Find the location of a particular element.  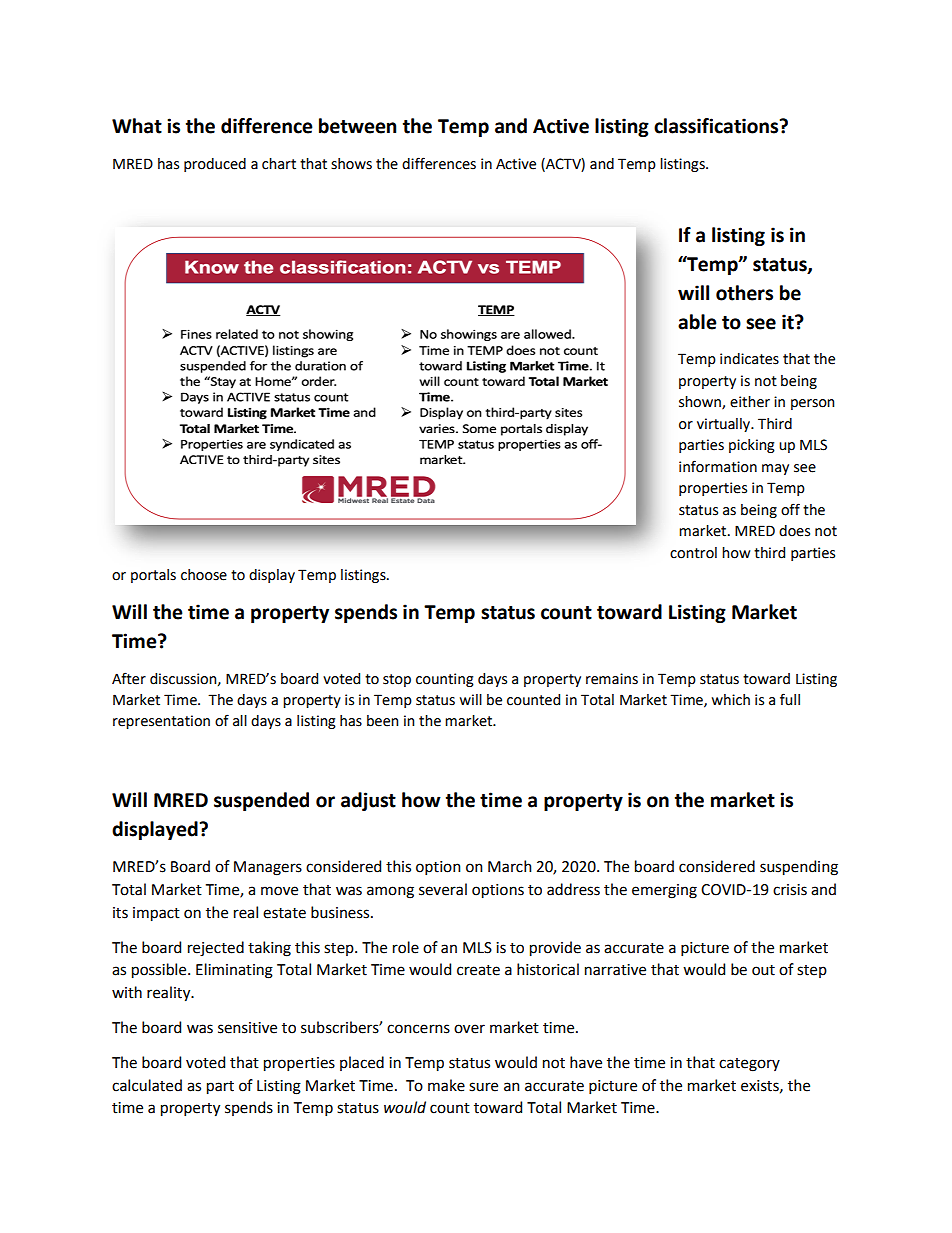

shows is located at coordinates (351, 164).
